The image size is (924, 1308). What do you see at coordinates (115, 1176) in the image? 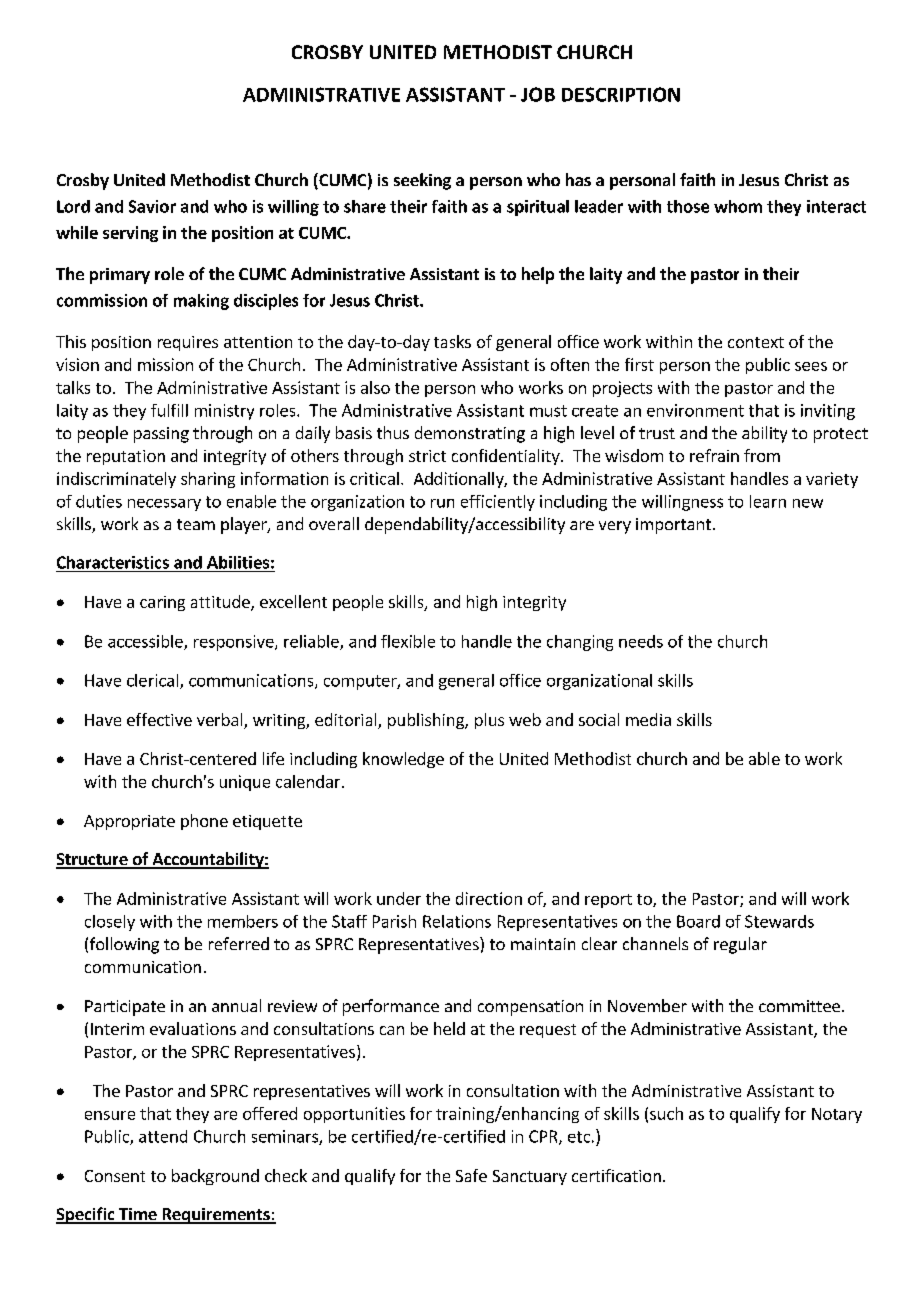
I see `Consent` at bounding box center [115, 1176].
